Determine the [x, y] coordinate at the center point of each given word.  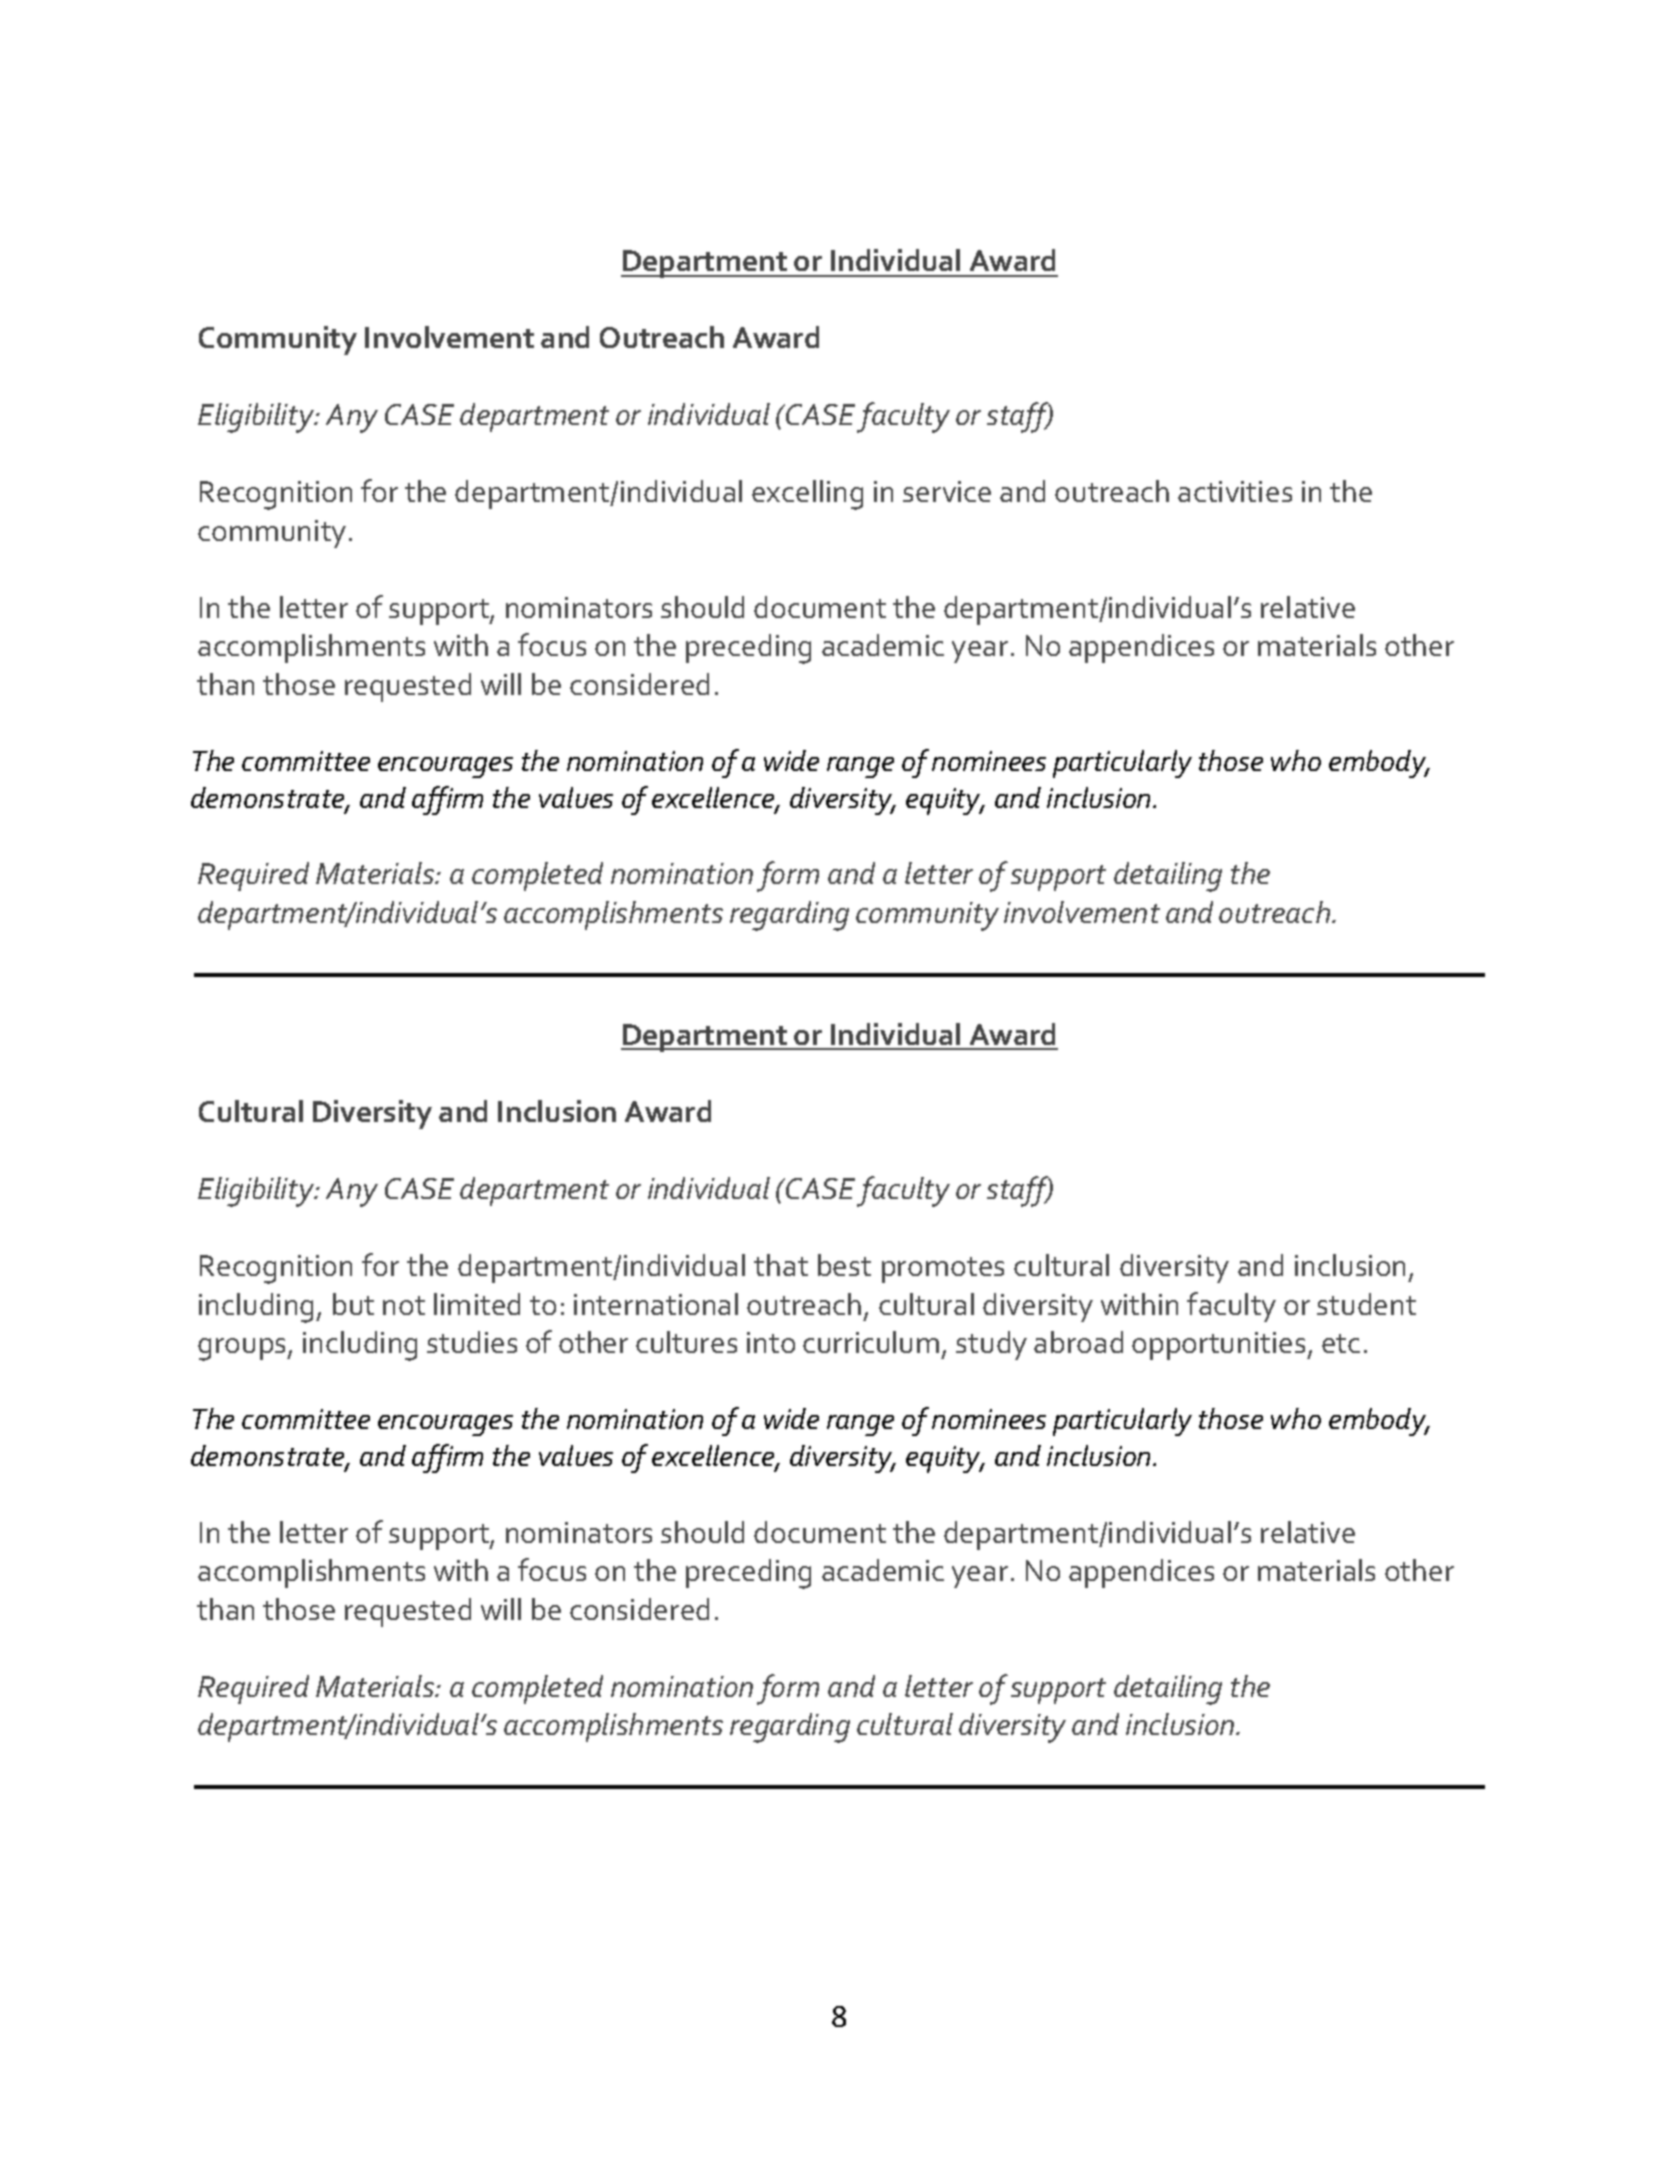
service [947, 491]
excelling [807, 495]
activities [1235, 491]
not [404, 1305]
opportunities [1220, 1346]
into [771, 1342]
